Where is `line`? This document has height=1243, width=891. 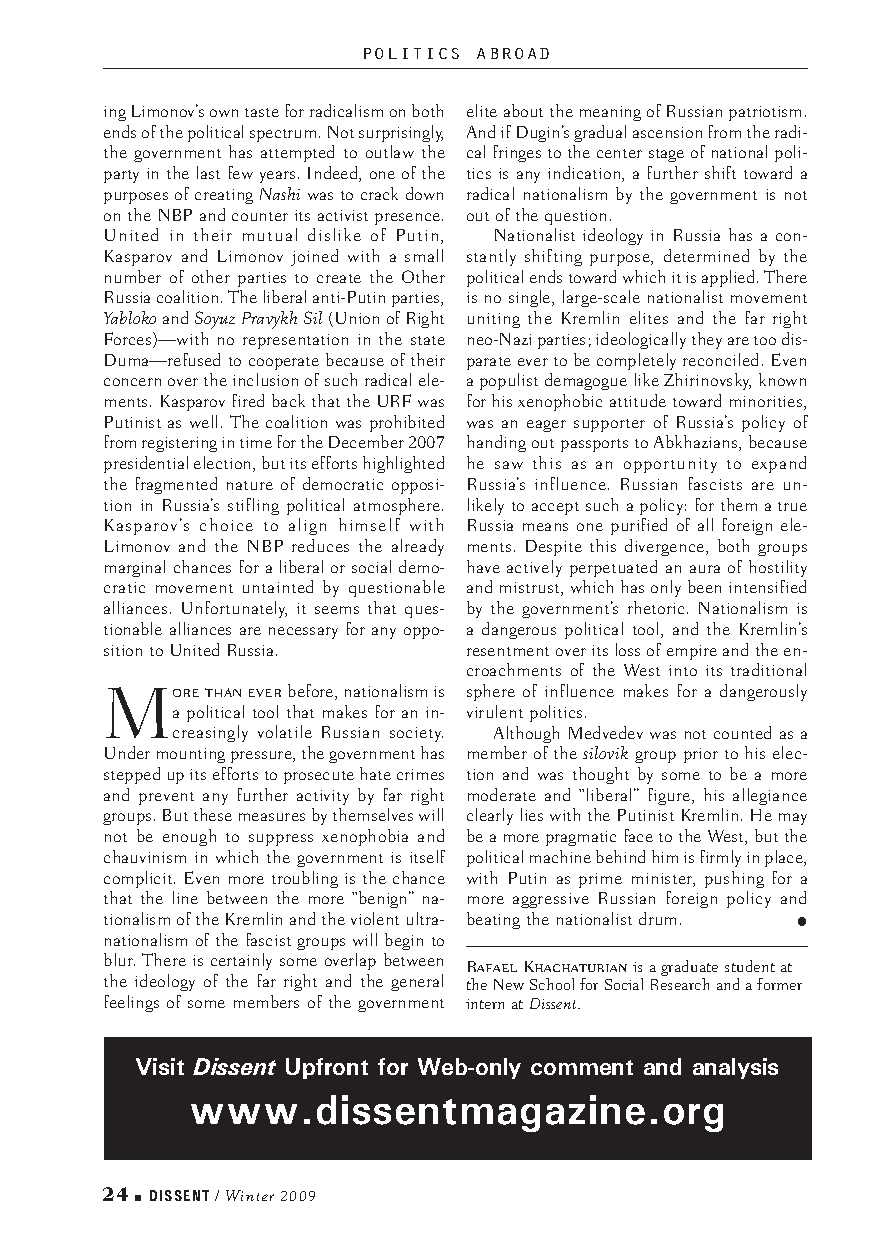
line is located at coordinates (185, 897).
